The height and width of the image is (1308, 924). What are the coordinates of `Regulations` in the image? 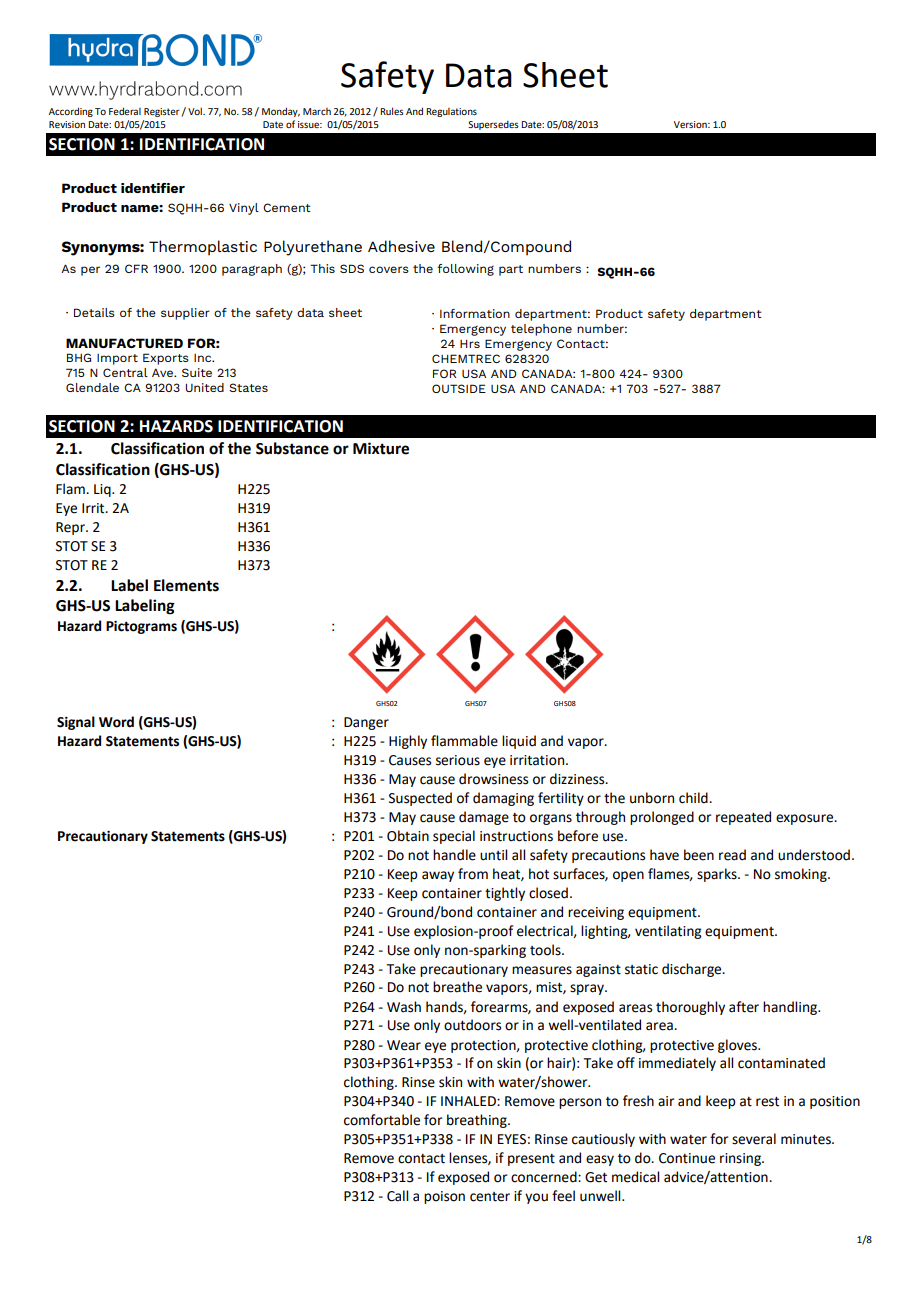 It's located at (451, 112).
